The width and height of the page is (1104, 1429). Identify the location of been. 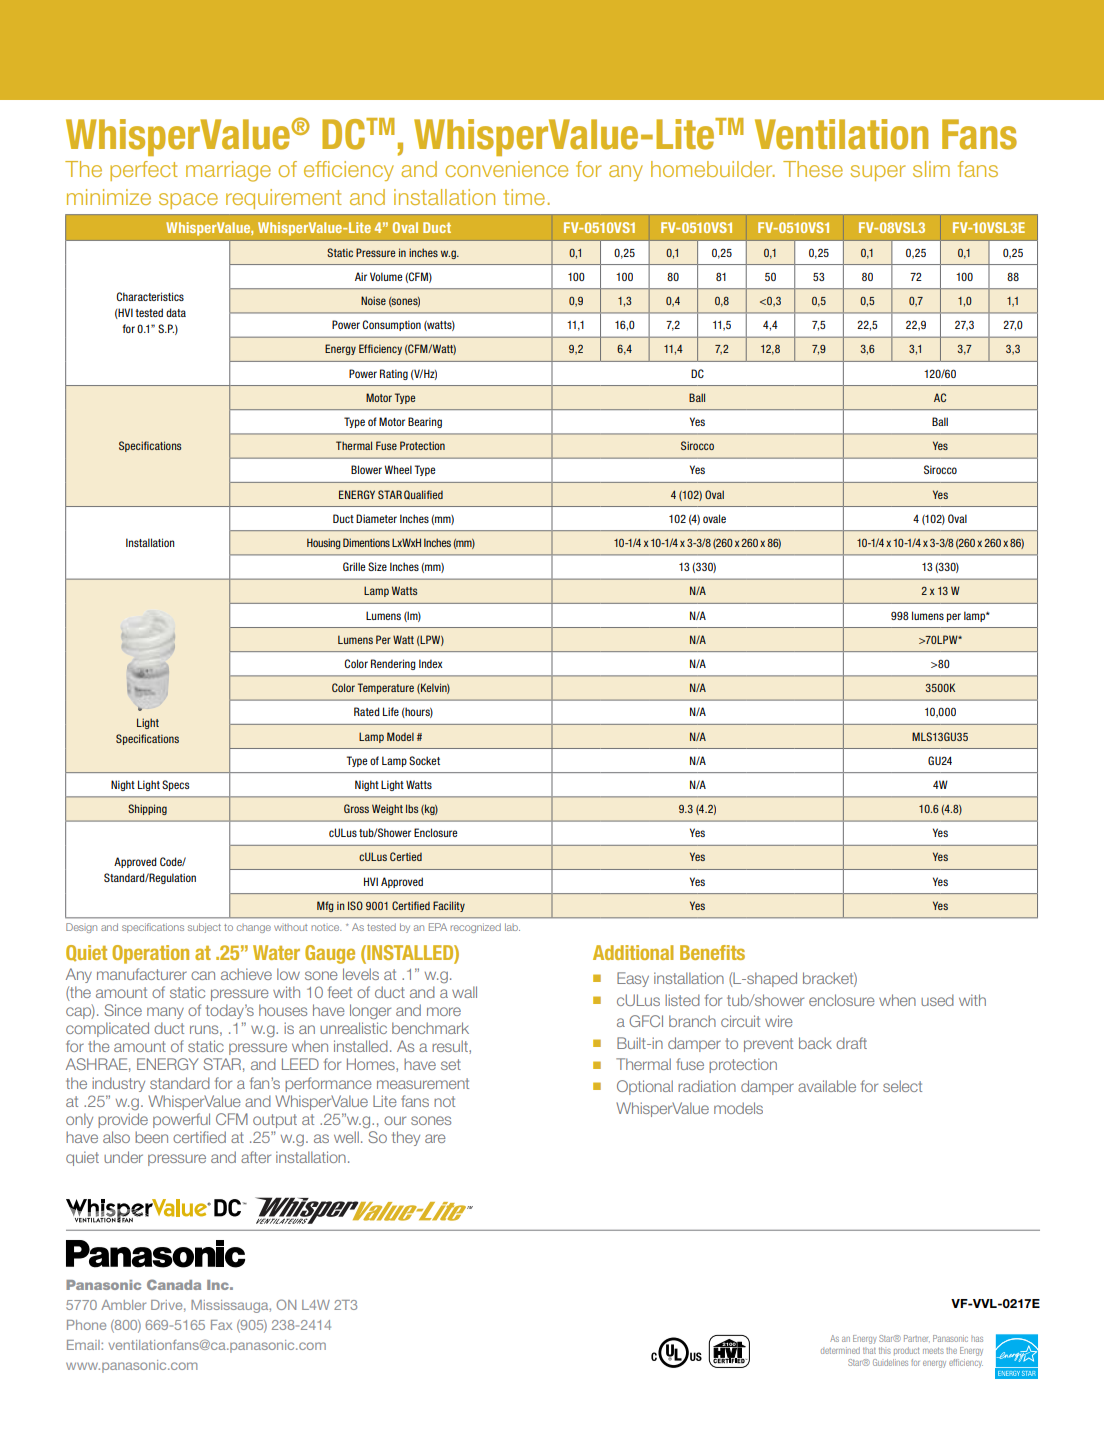
(151, 1137).
